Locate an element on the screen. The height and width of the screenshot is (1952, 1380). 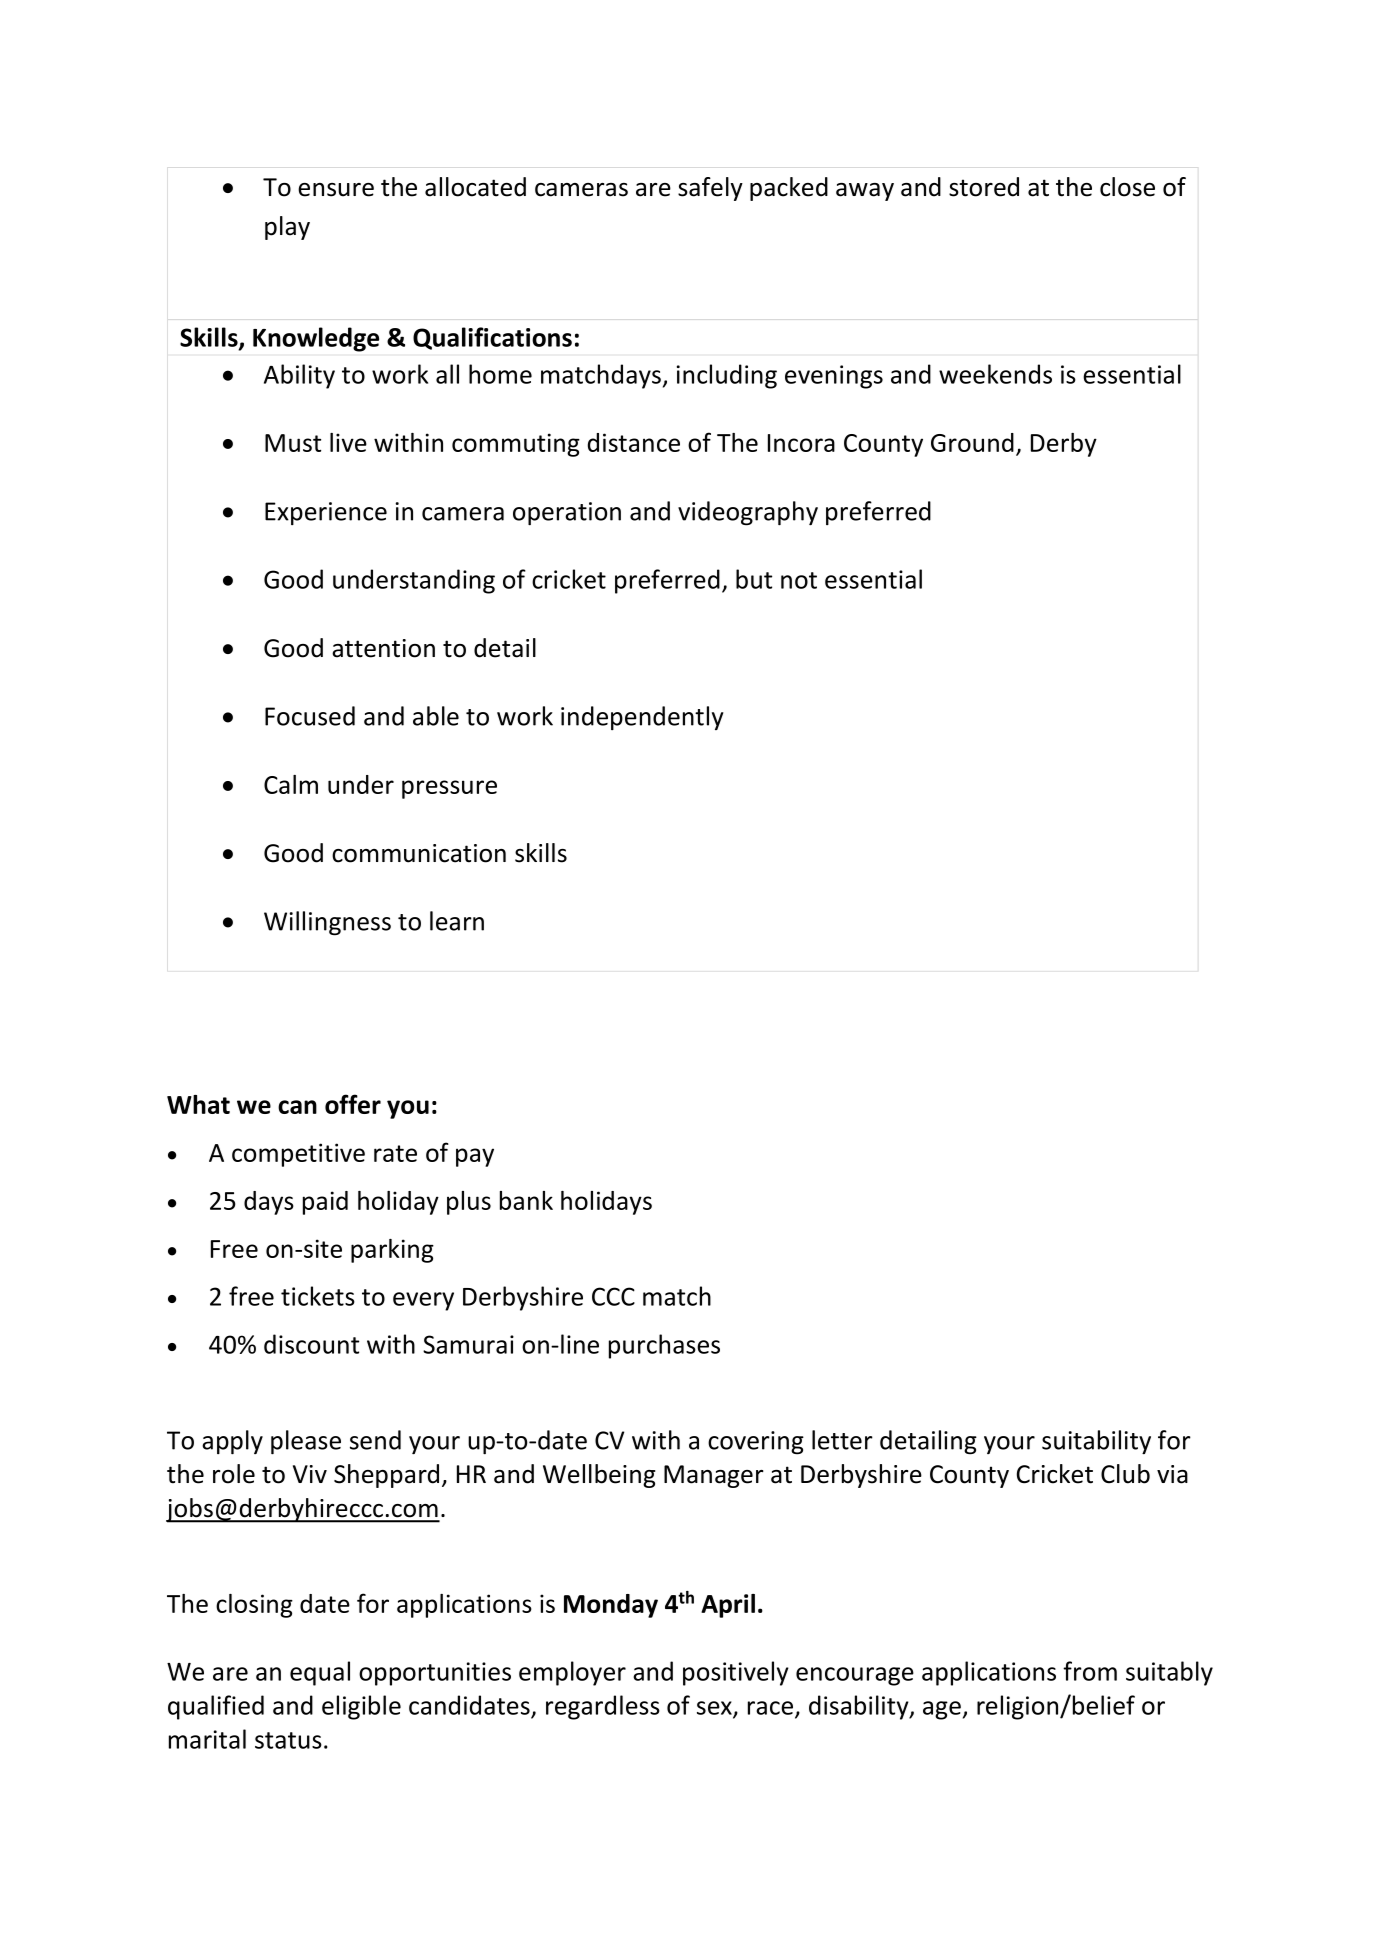
Club is located at coordinates (1125, 1474).
